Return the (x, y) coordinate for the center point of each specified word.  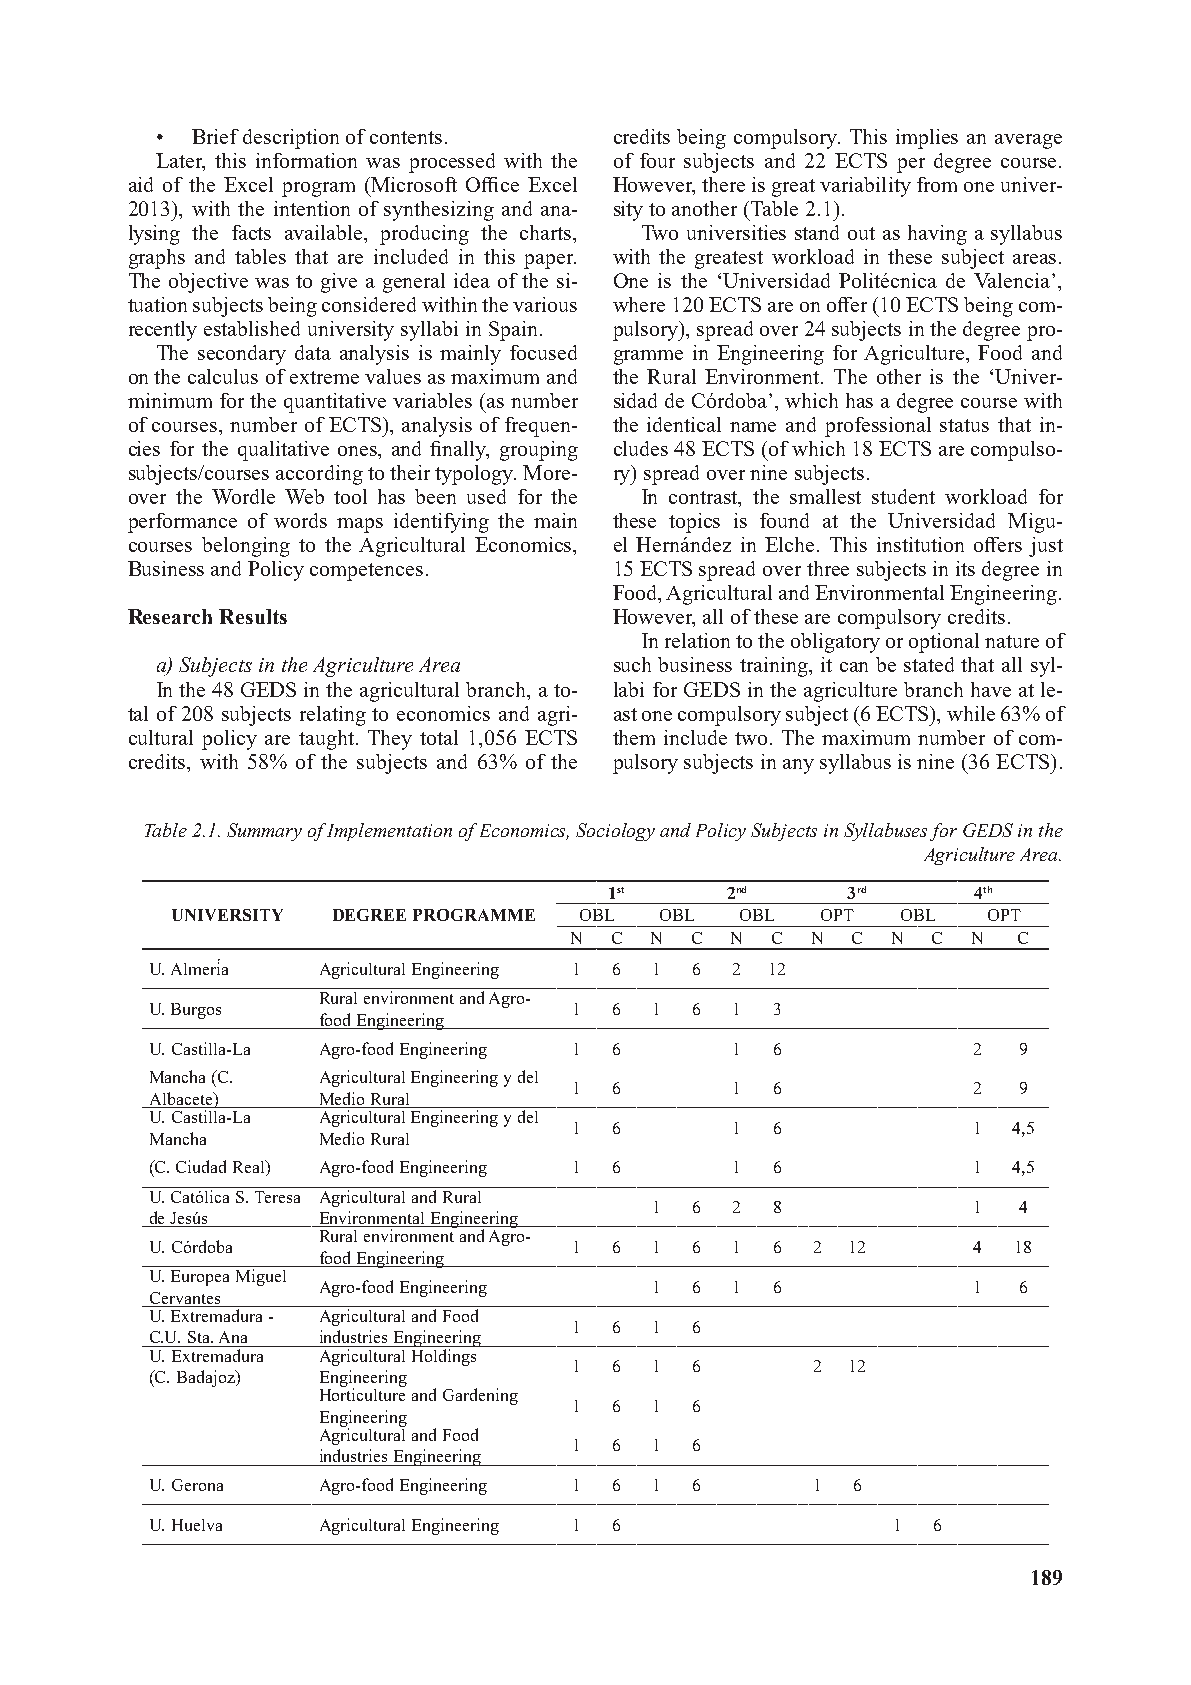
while (971, 713)
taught (328, 740)
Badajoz (207, 1378)
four (657, 160)
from (937, 184)
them (634, 737)
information (306, 160)
